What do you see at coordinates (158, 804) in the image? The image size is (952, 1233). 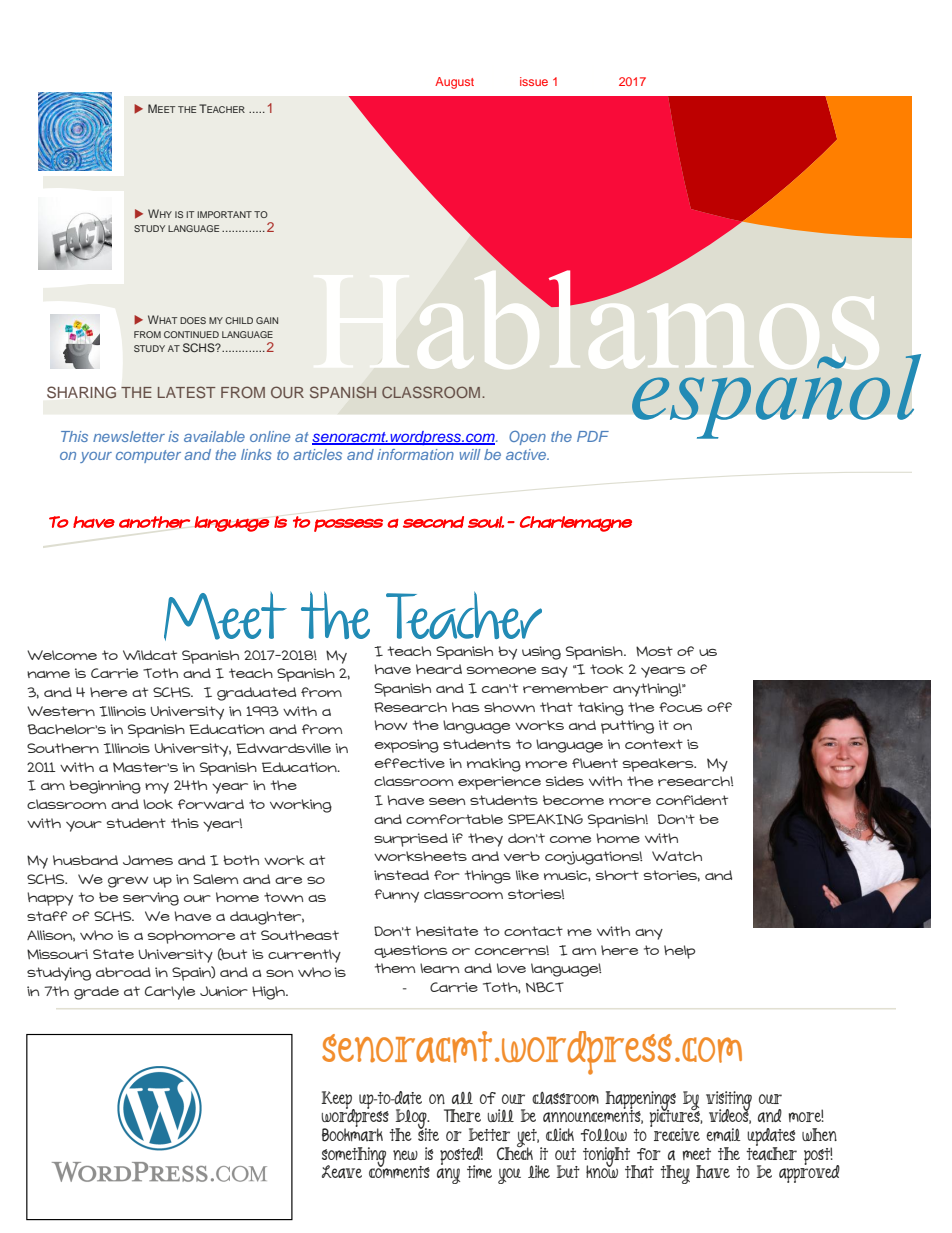 I see `look` at bounding box center [158, 804].
